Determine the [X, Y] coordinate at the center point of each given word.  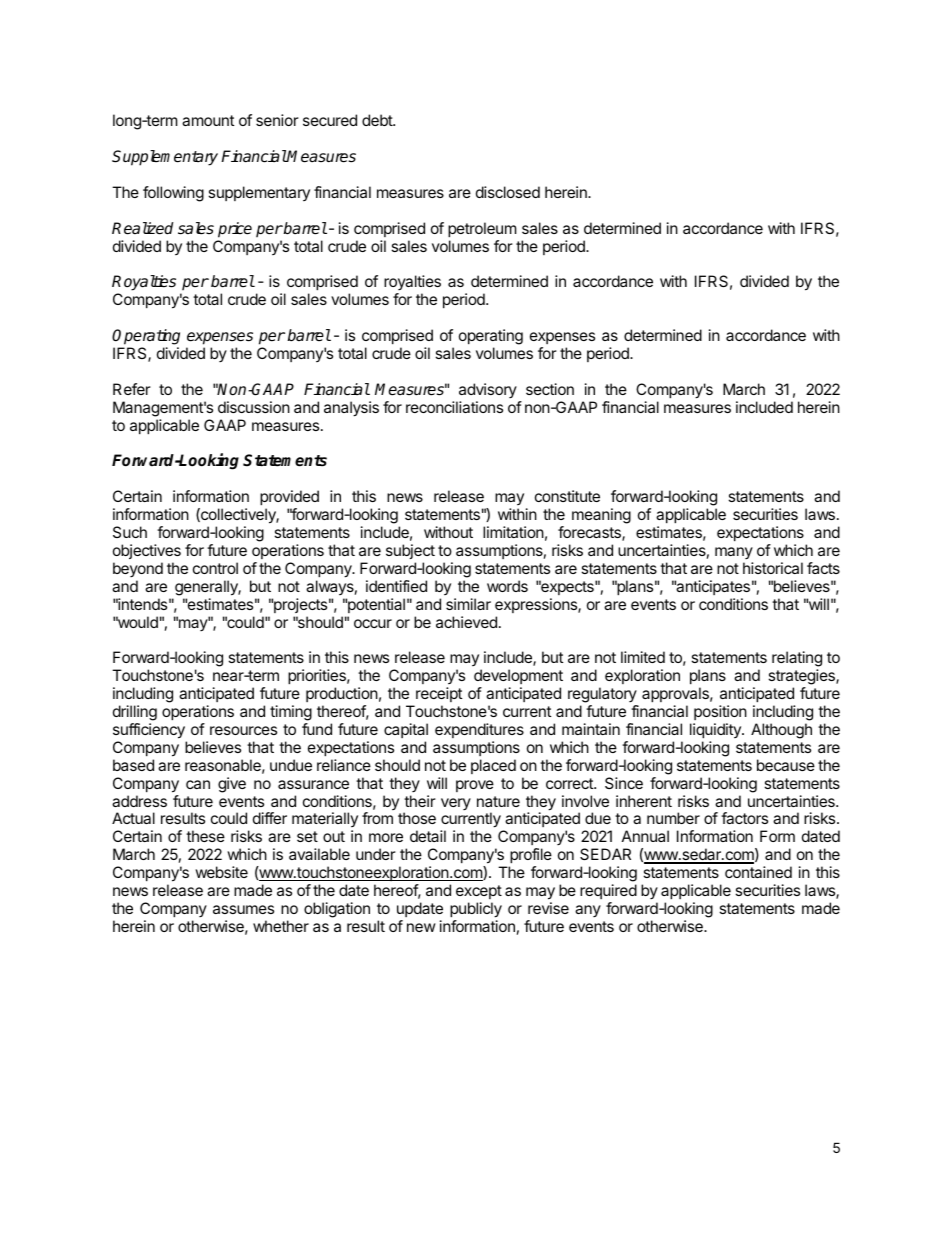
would [137, 622]
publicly [476, 910]
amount [208, 120]
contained [758, 872]
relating [797, 660]
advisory [488, 390]
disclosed [508, 192]
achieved [466, 622]
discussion [254, 407]
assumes [243, 909]
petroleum [482, 229]
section [550, 389]
